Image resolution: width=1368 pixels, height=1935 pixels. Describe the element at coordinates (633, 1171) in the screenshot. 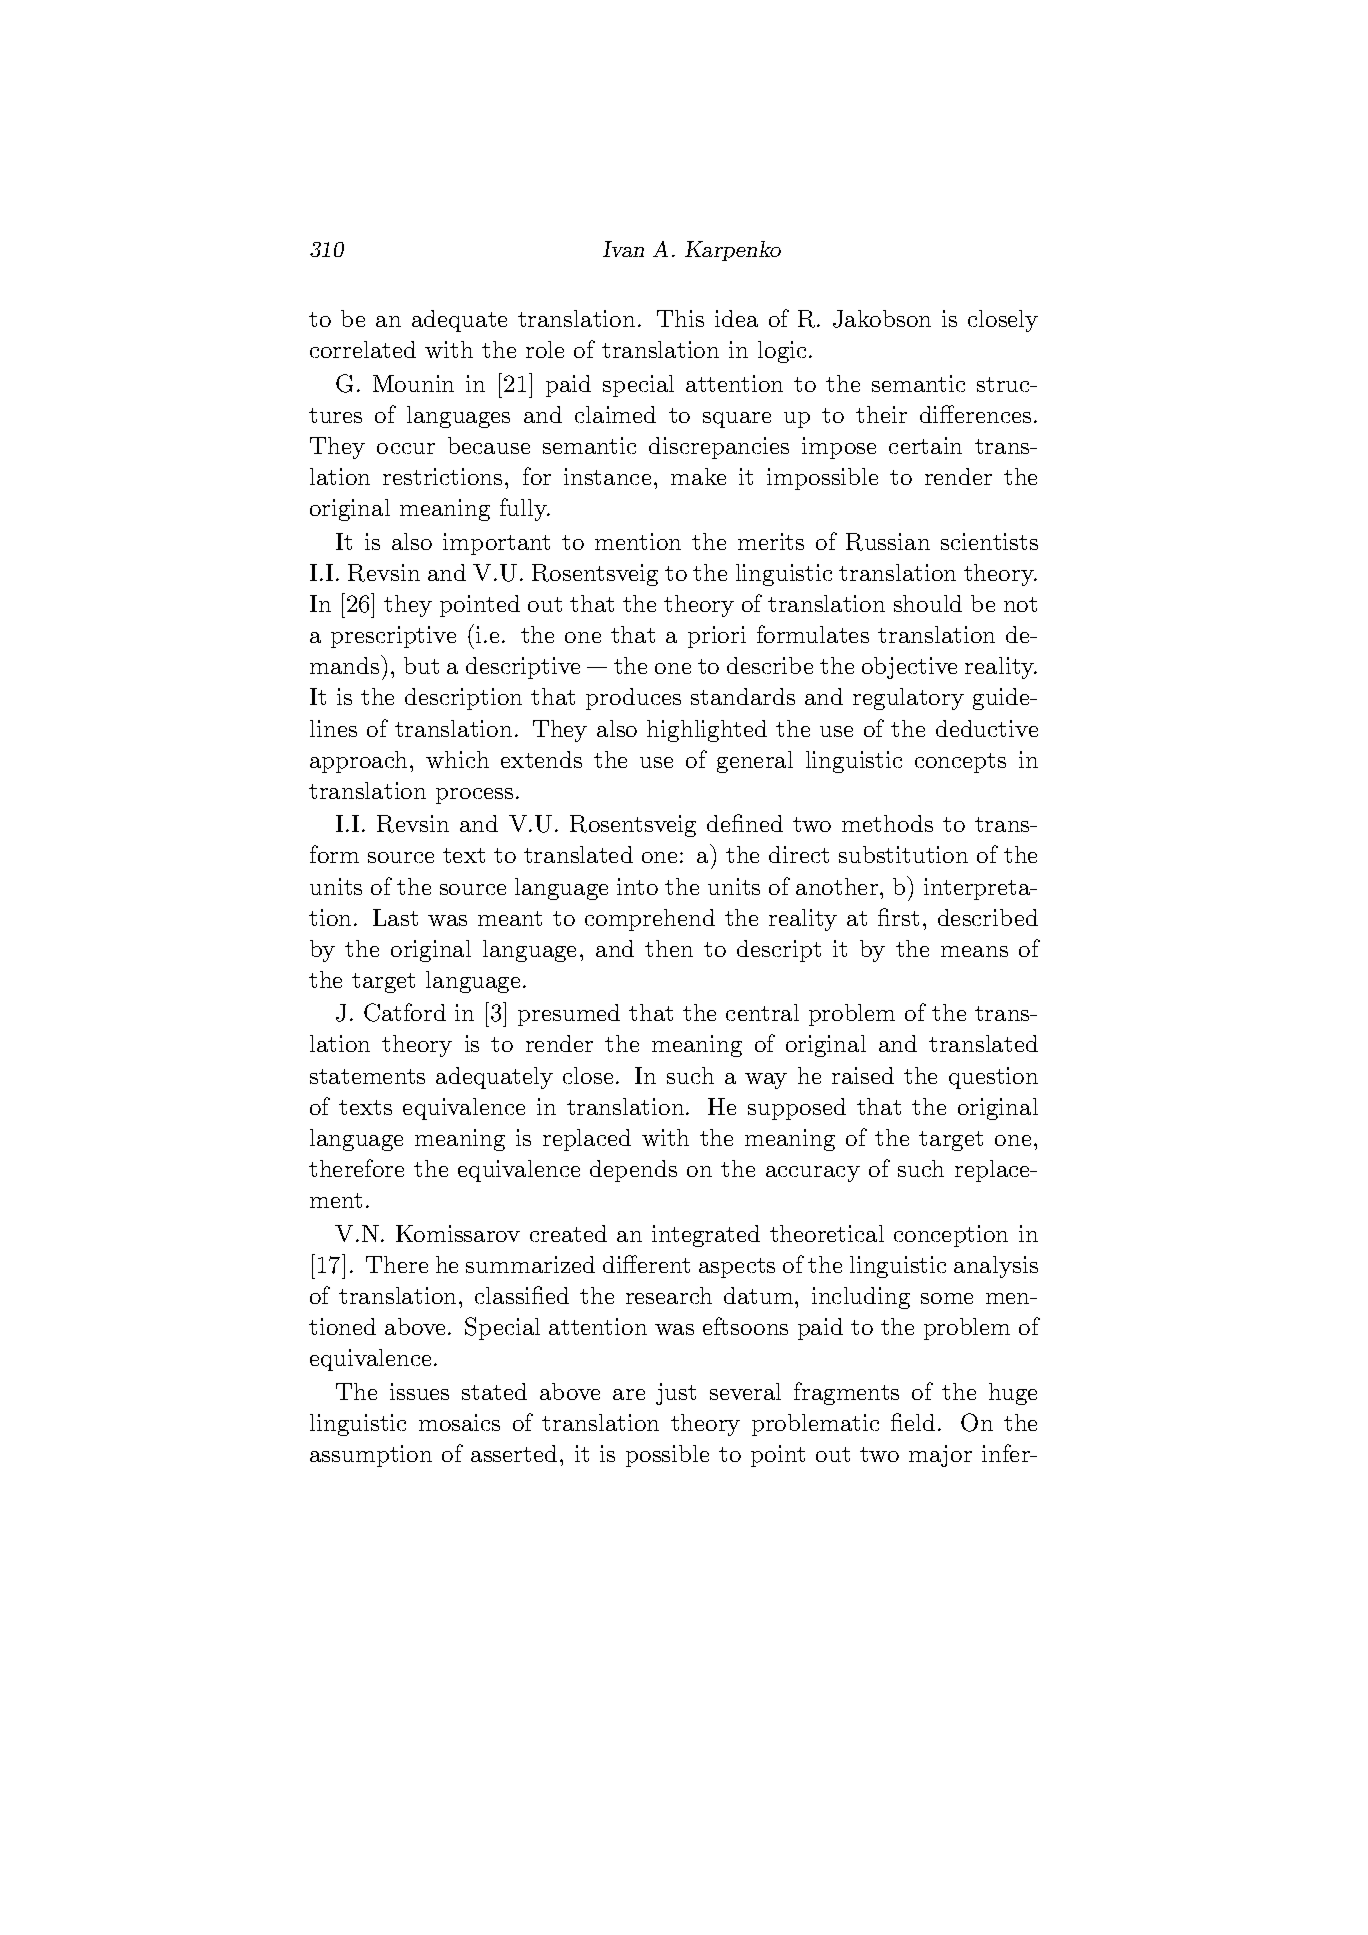

I see `depends` at that location.
